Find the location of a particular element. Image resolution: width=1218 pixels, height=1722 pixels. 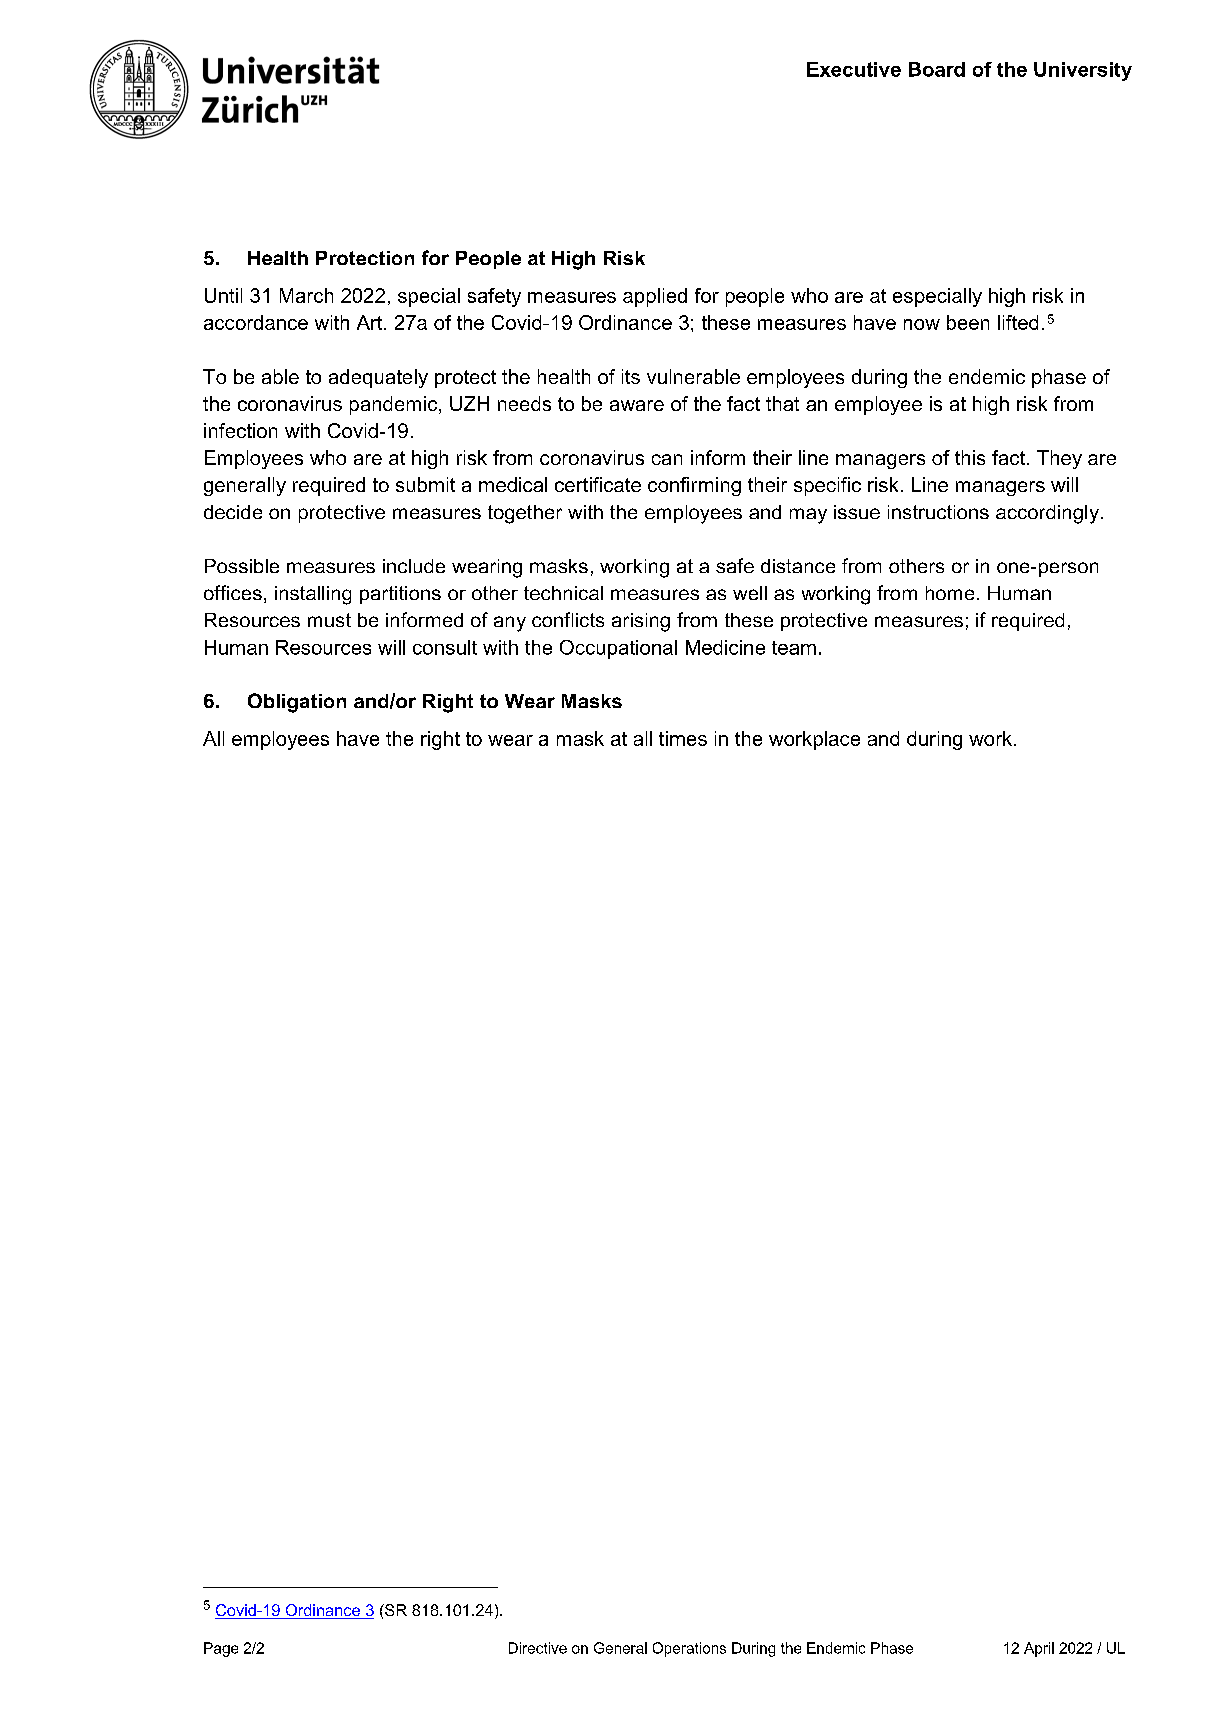

home is located at coordinates (950, 593).
